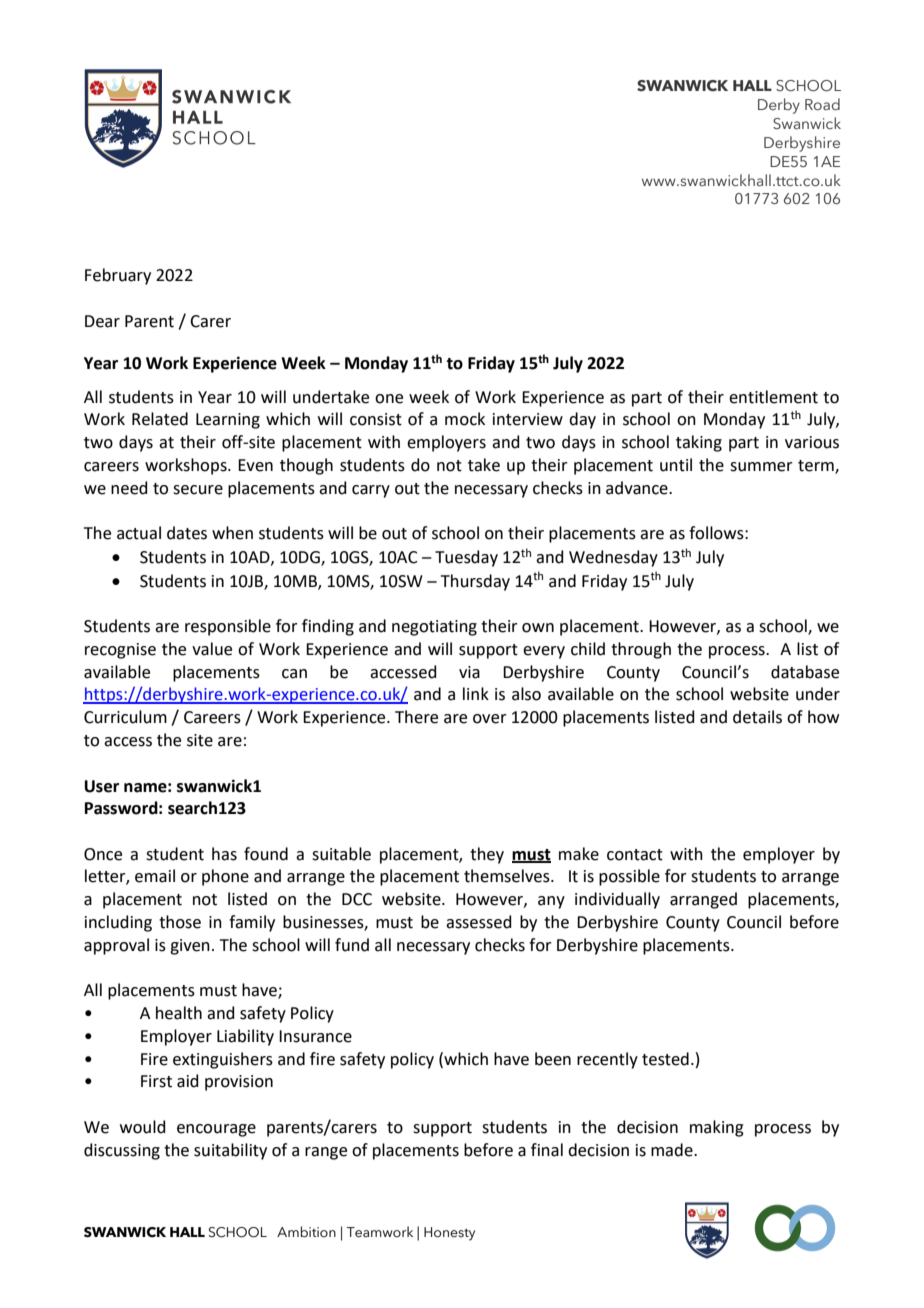 Image resolution: width=924 pixels, height=1308 pixels. What do you see at coordinates (617, 900) in the document?
I see `individually` at bounding box center [617, 900].
